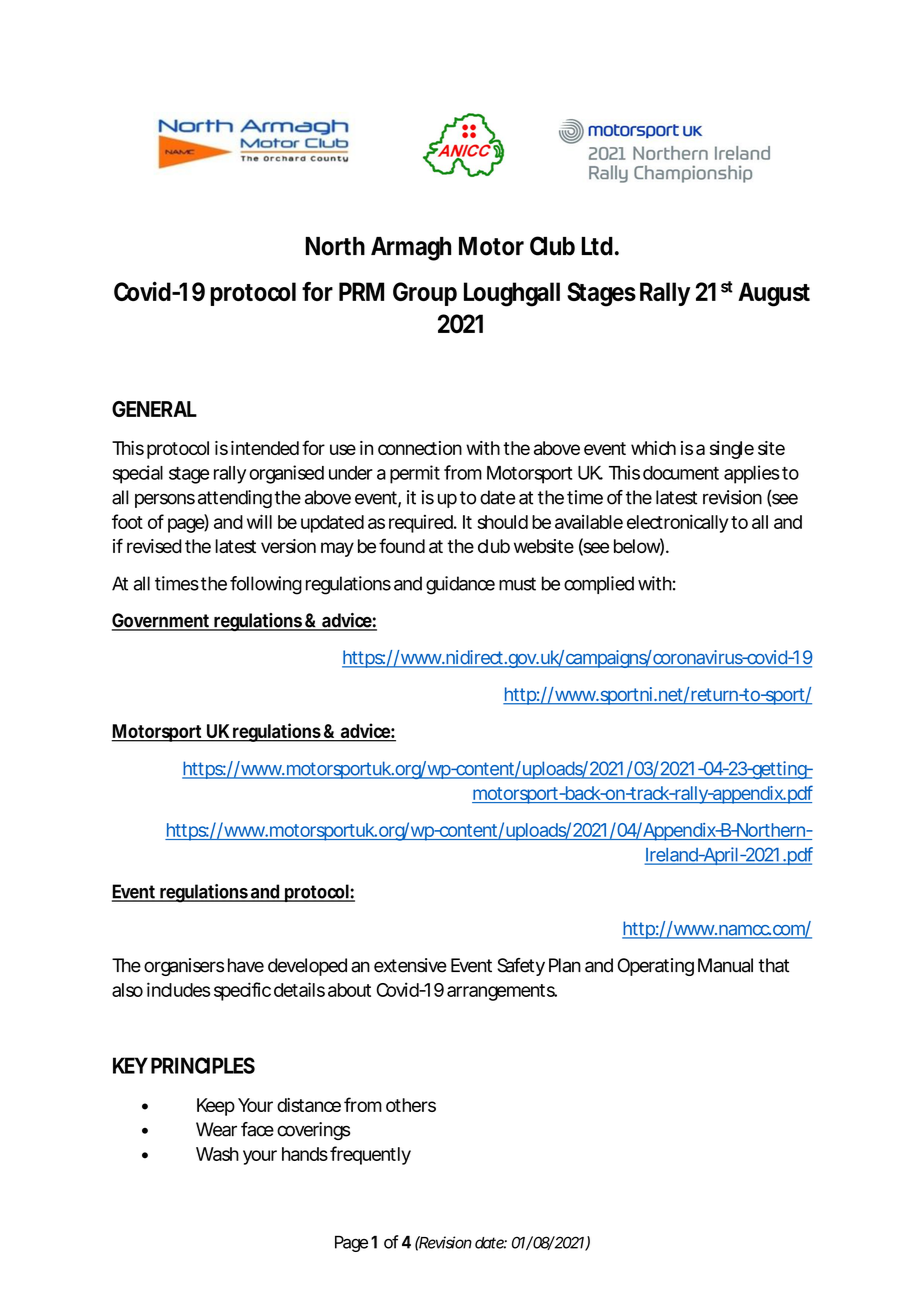 This page has height=1308, width=924. I want to click on attending, so click(235, 499).
